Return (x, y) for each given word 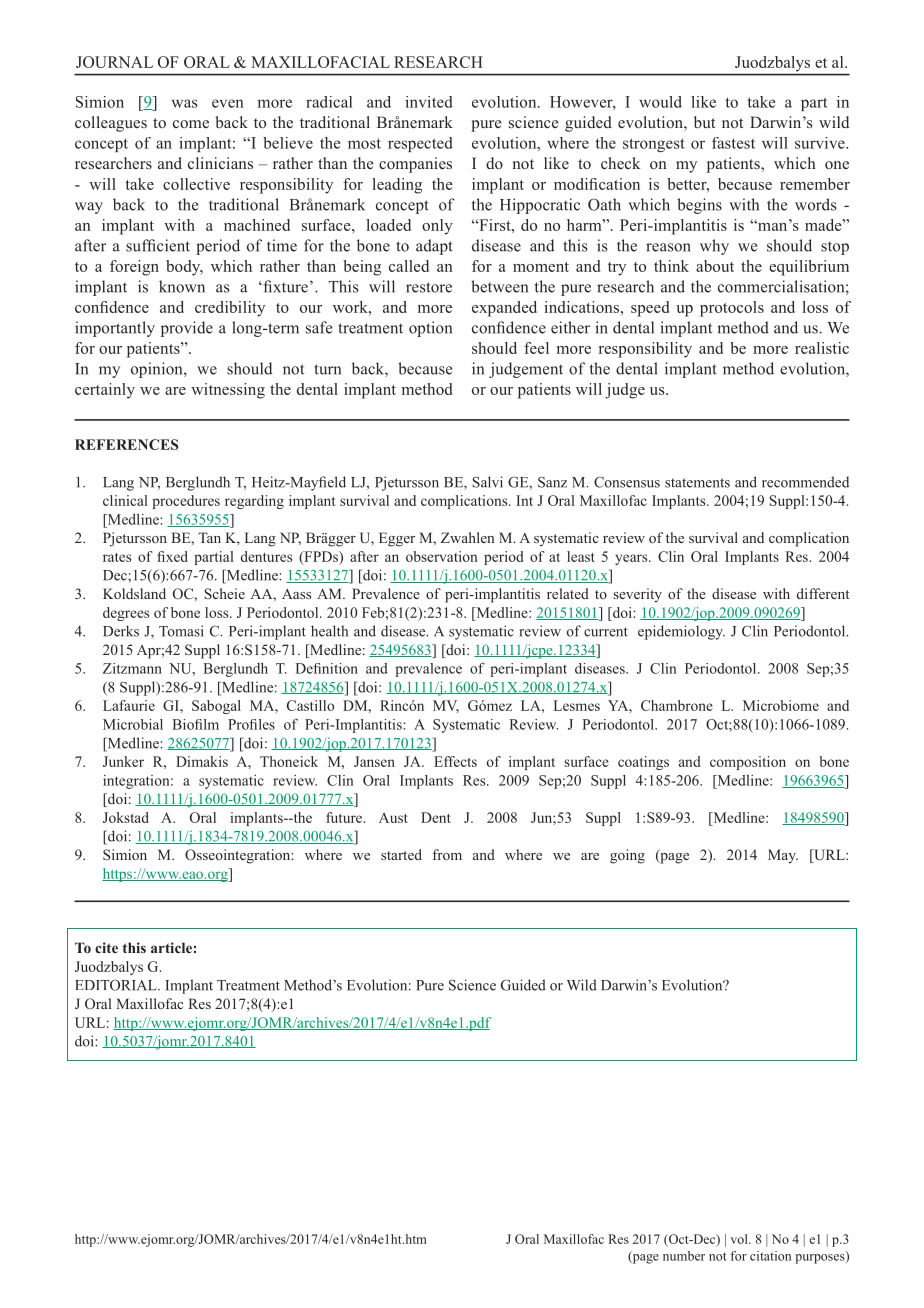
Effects (455, 761)
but (704, 122)
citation (770, 1256)
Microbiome (781, 705)
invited (429, 102)
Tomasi (181, 631)
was (185, 103)
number (684, 1256)
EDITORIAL (117, 985)
